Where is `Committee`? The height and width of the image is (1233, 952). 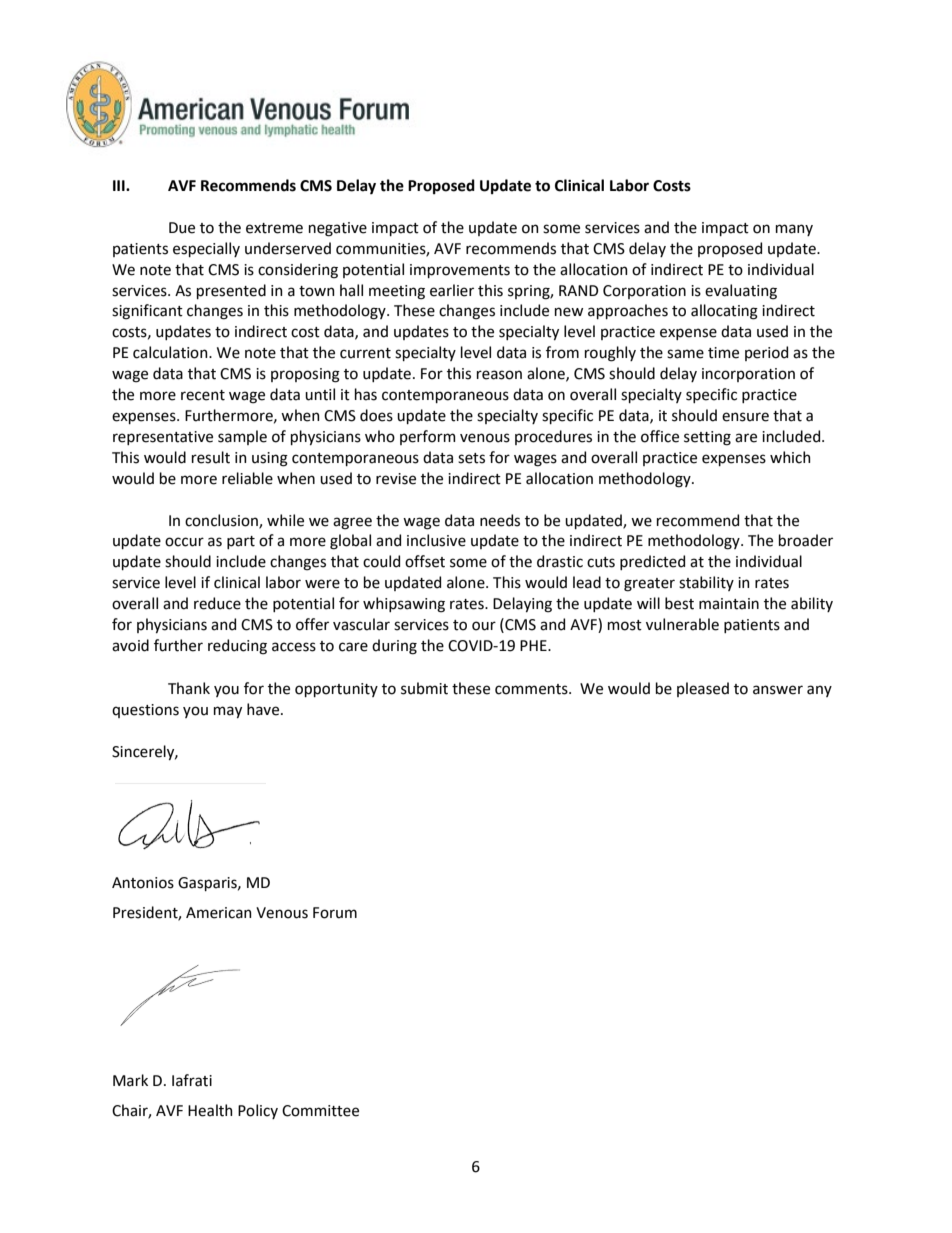
Committee is located at coordinates (320, 1111).
